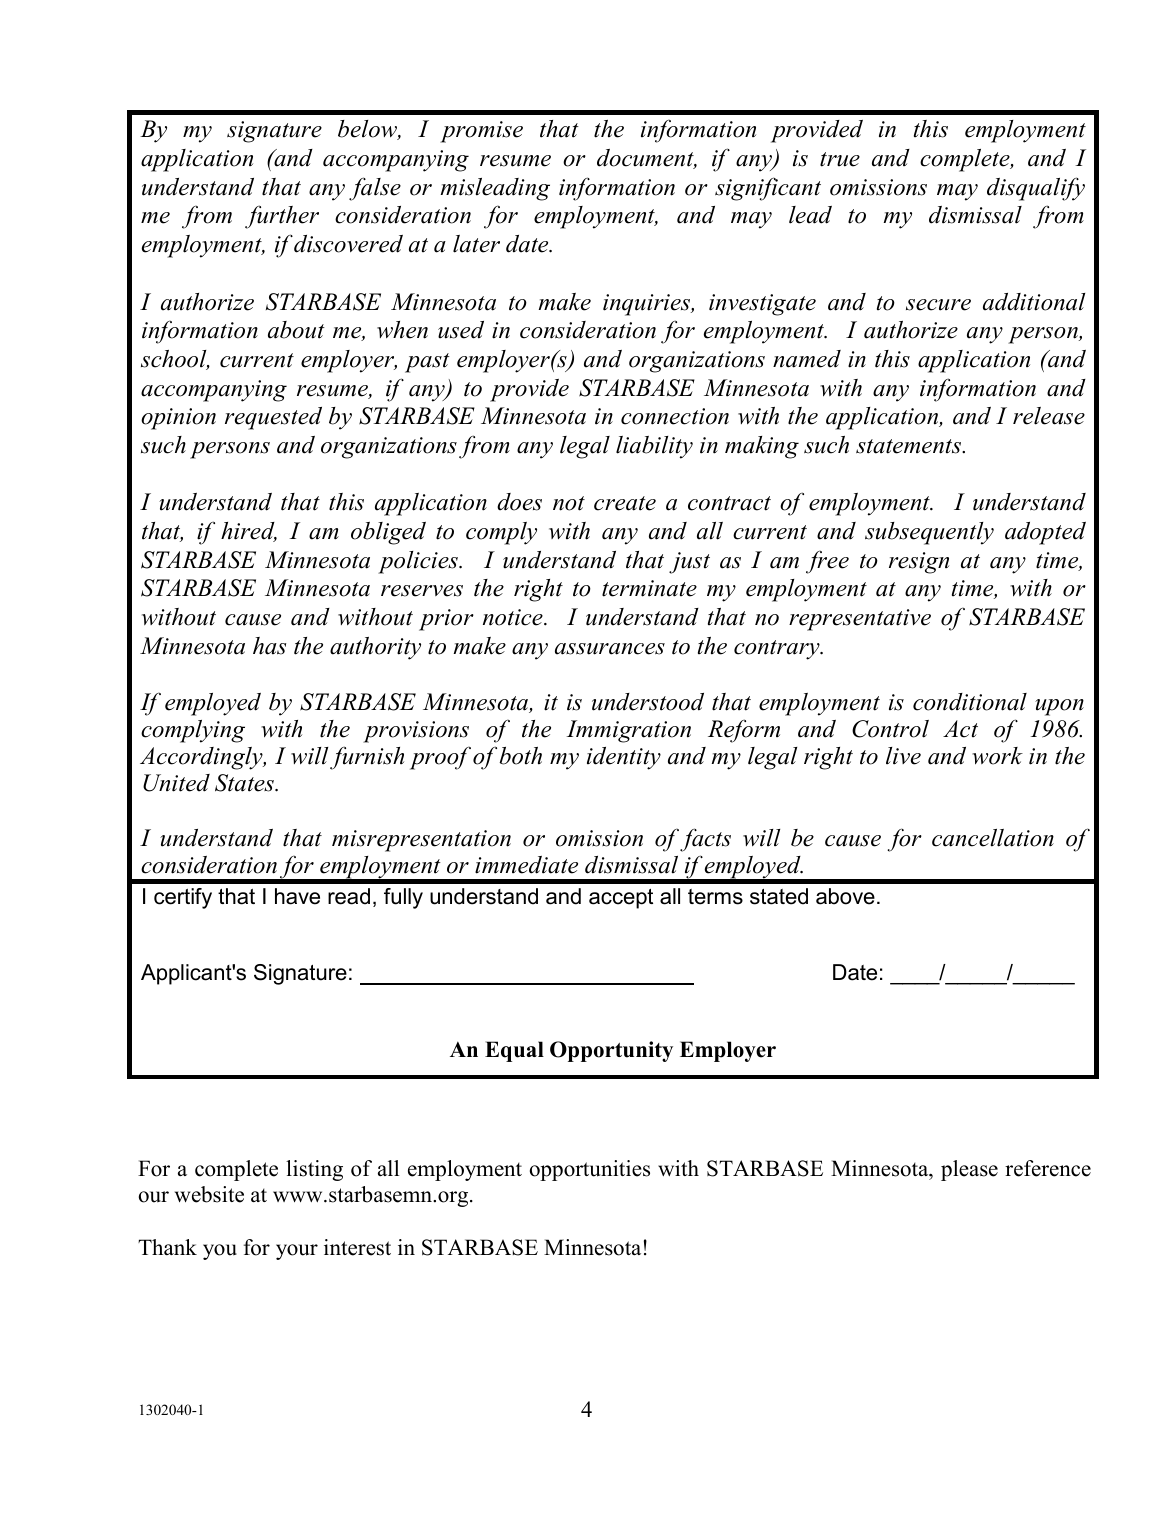 Image resolution: width=1174 pixels, height=1519 pixels. I want to click on accept, so click(621, 899).
